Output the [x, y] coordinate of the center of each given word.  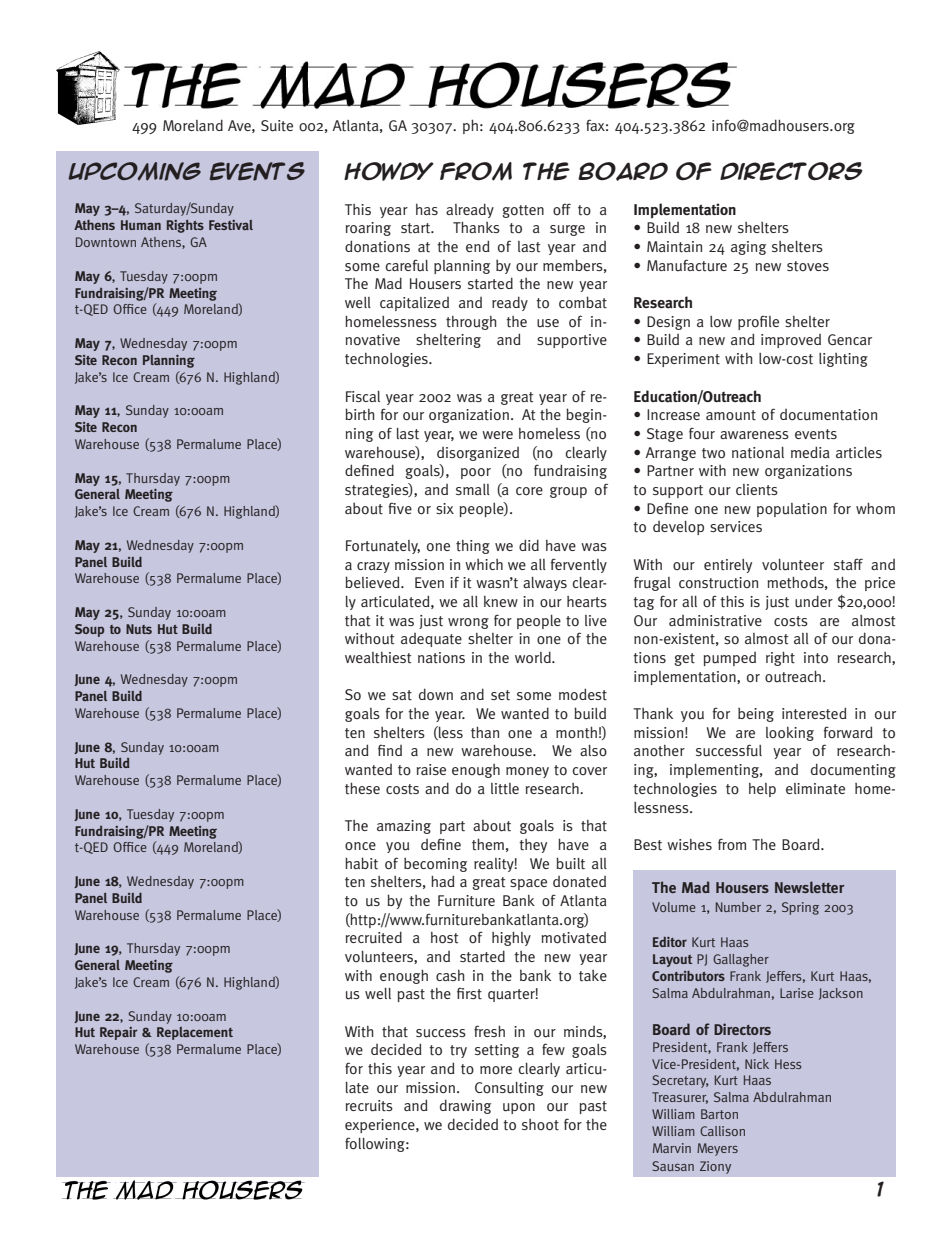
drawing [465, 1106]
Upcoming [134, 171]
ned [382, 470]
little [505, 789]
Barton [719, 1114]
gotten [523, 211]
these [362, 788]
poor [476, 473]
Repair [118, 1033]
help [762, 790]
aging [748, 248]
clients [757, 490]
